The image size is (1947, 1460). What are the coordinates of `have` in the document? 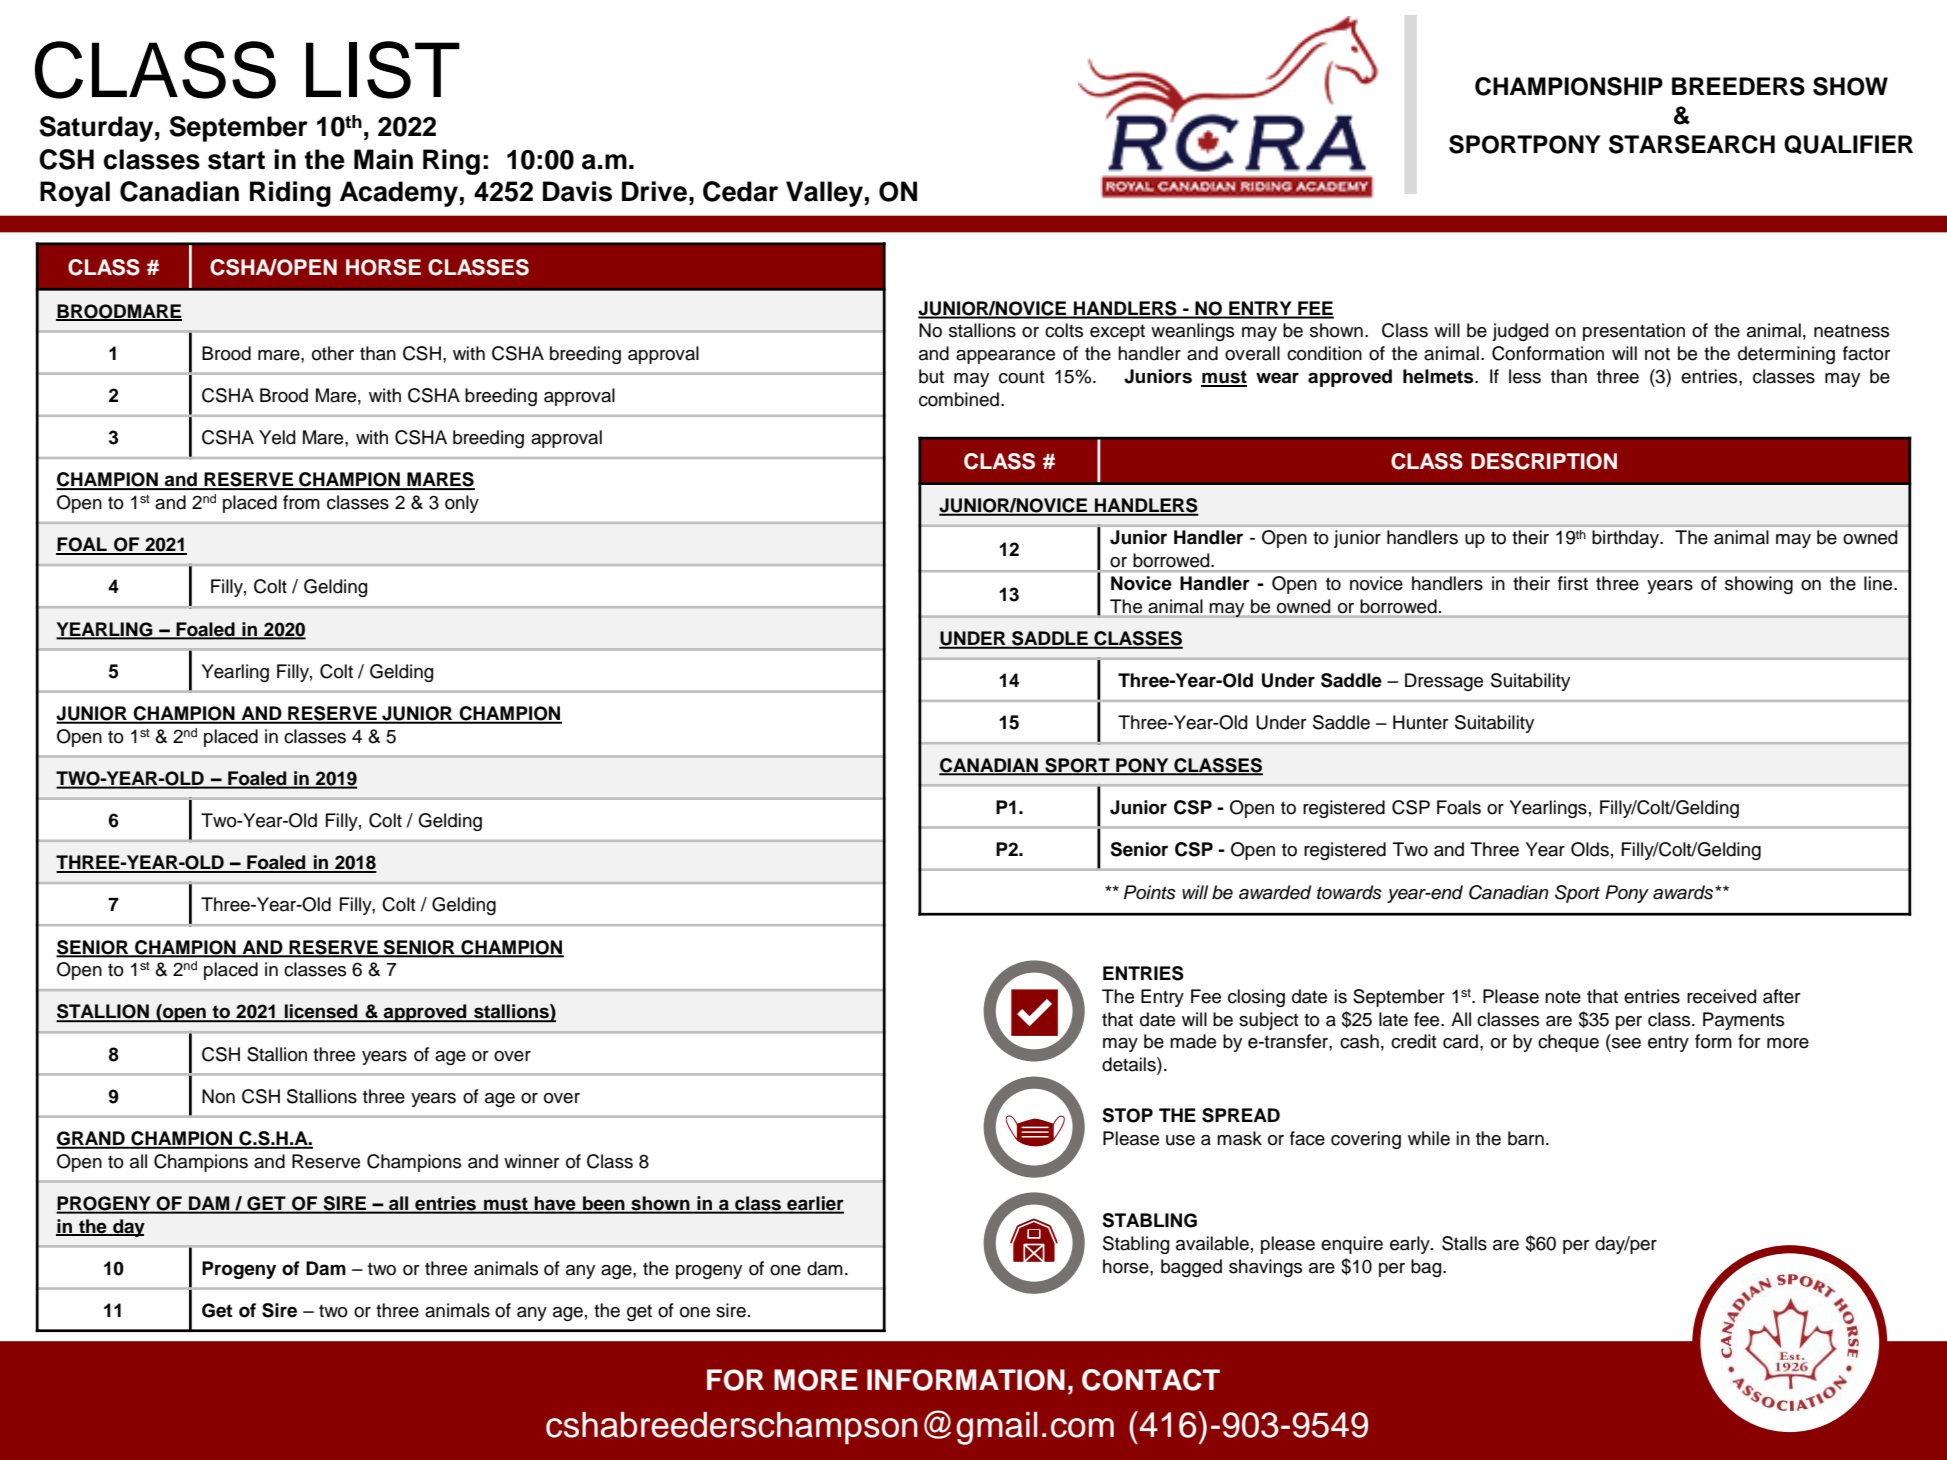 It's located at (555, 1204).
